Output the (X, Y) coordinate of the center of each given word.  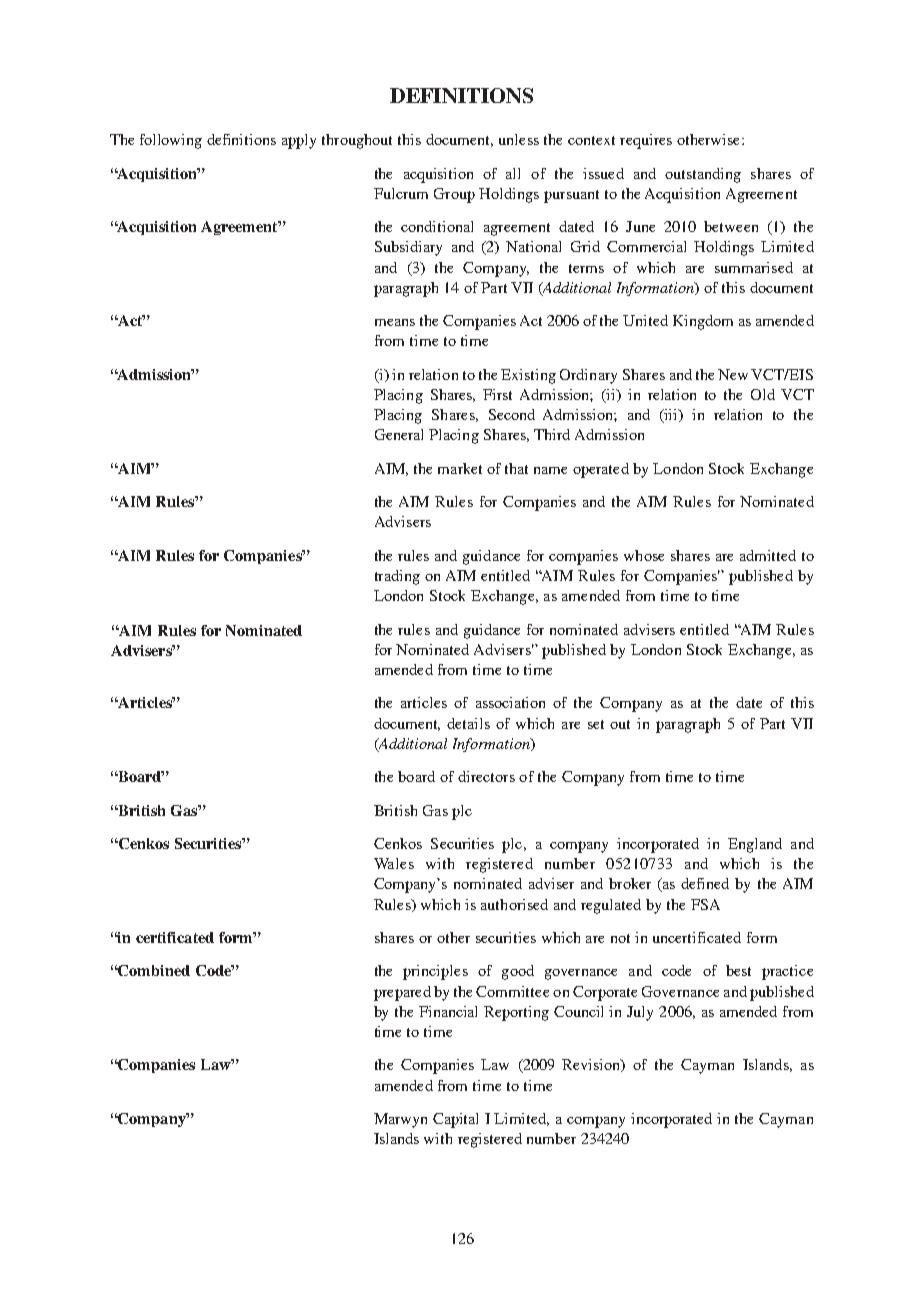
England (755, 845)
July (640, 1013)
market (460, 468)
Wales (394, 863)
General (399, 434)
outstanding (703, 175)
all (513, 173)
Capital (455, 1120)
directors (486, 776)
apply (299, 141)
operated (601, 470)
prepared (402, 993)
